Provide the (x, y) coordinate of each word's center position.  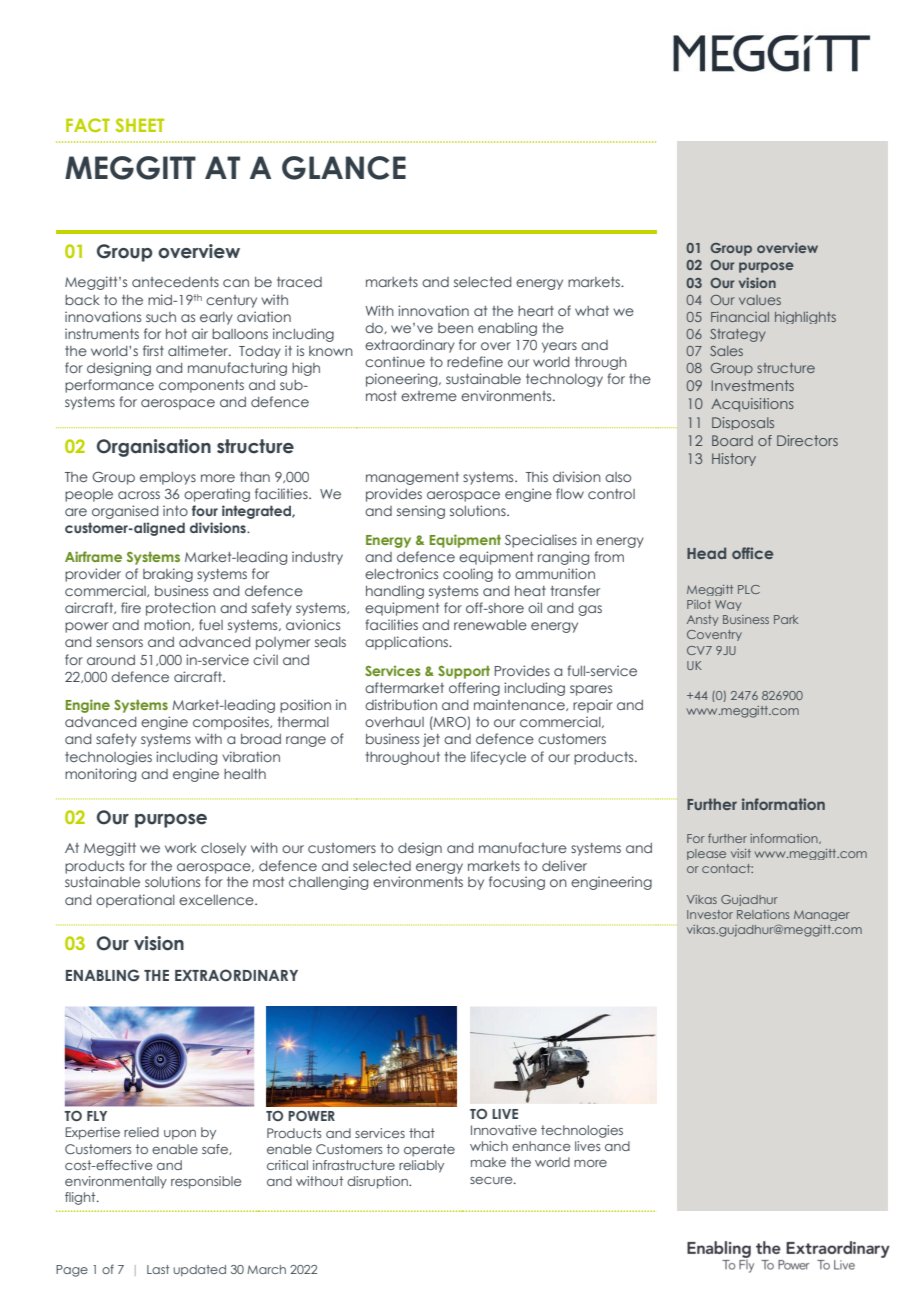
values (760, 300)
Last (158, 1269)
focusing (517, 883)
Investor (710, 914)
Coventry (714, 635)
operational (135, 901)
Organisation (154, 448)
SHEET (139, 125)
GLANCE (344, 168)
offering (474, 689)
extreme (429, 396)
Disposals (743, 423)
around (111, 660)
